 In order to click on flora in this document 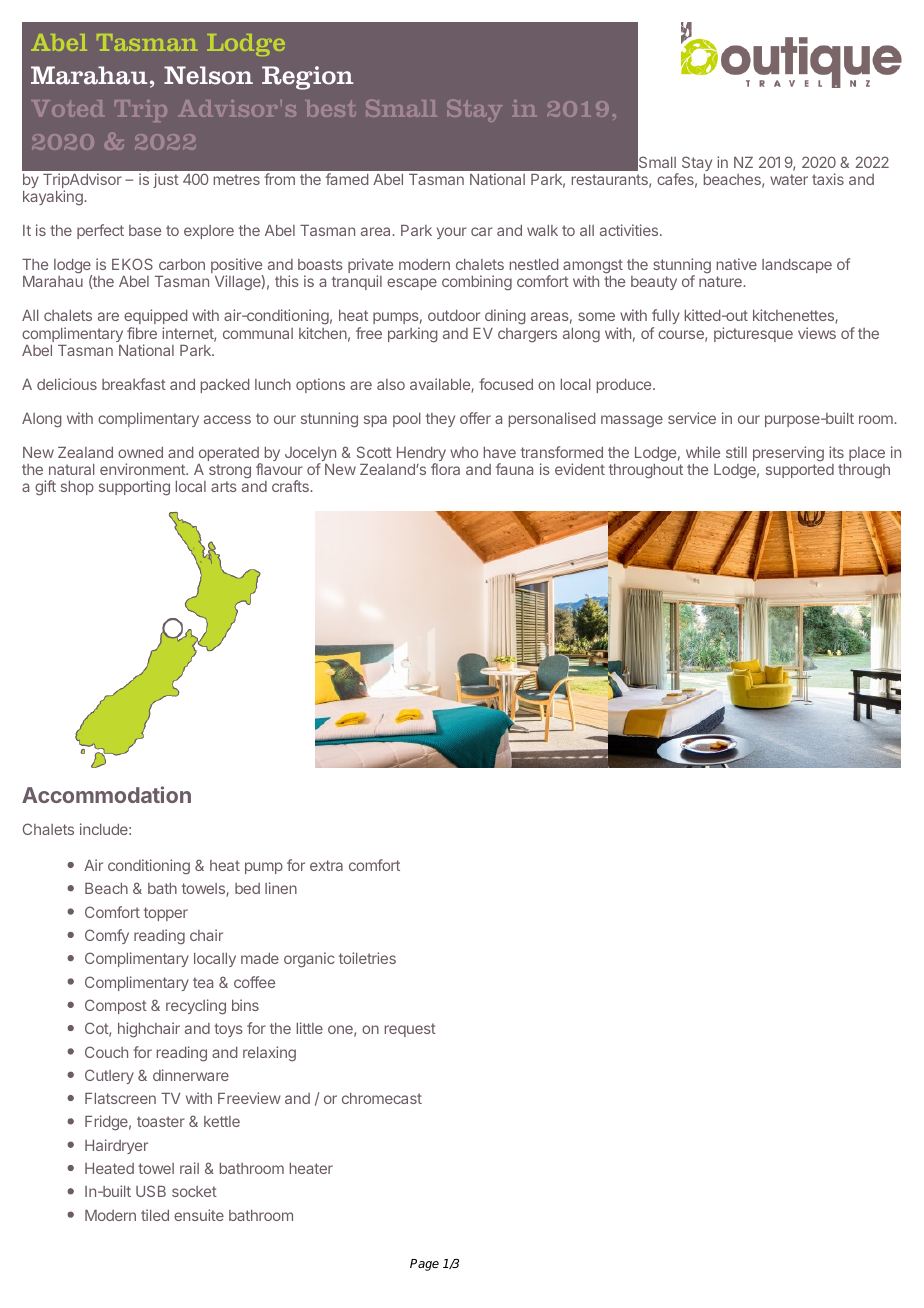, I will do `click(445, 469)`.
